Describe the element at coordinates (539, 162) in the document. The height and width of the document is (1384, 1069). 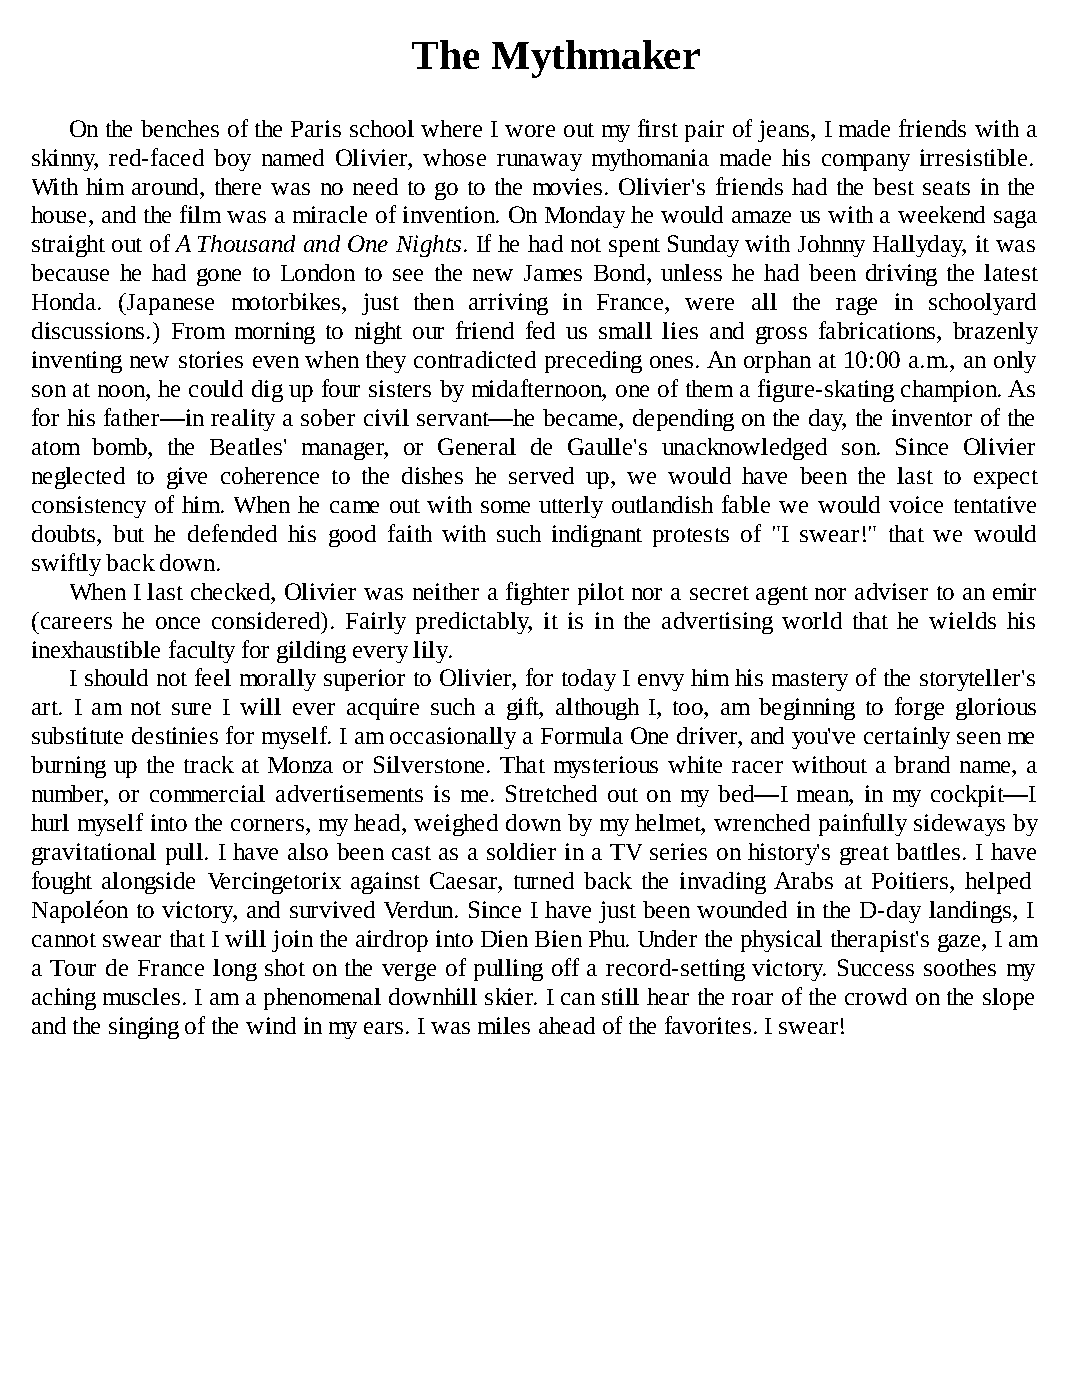
I see `runaway` at that location.
